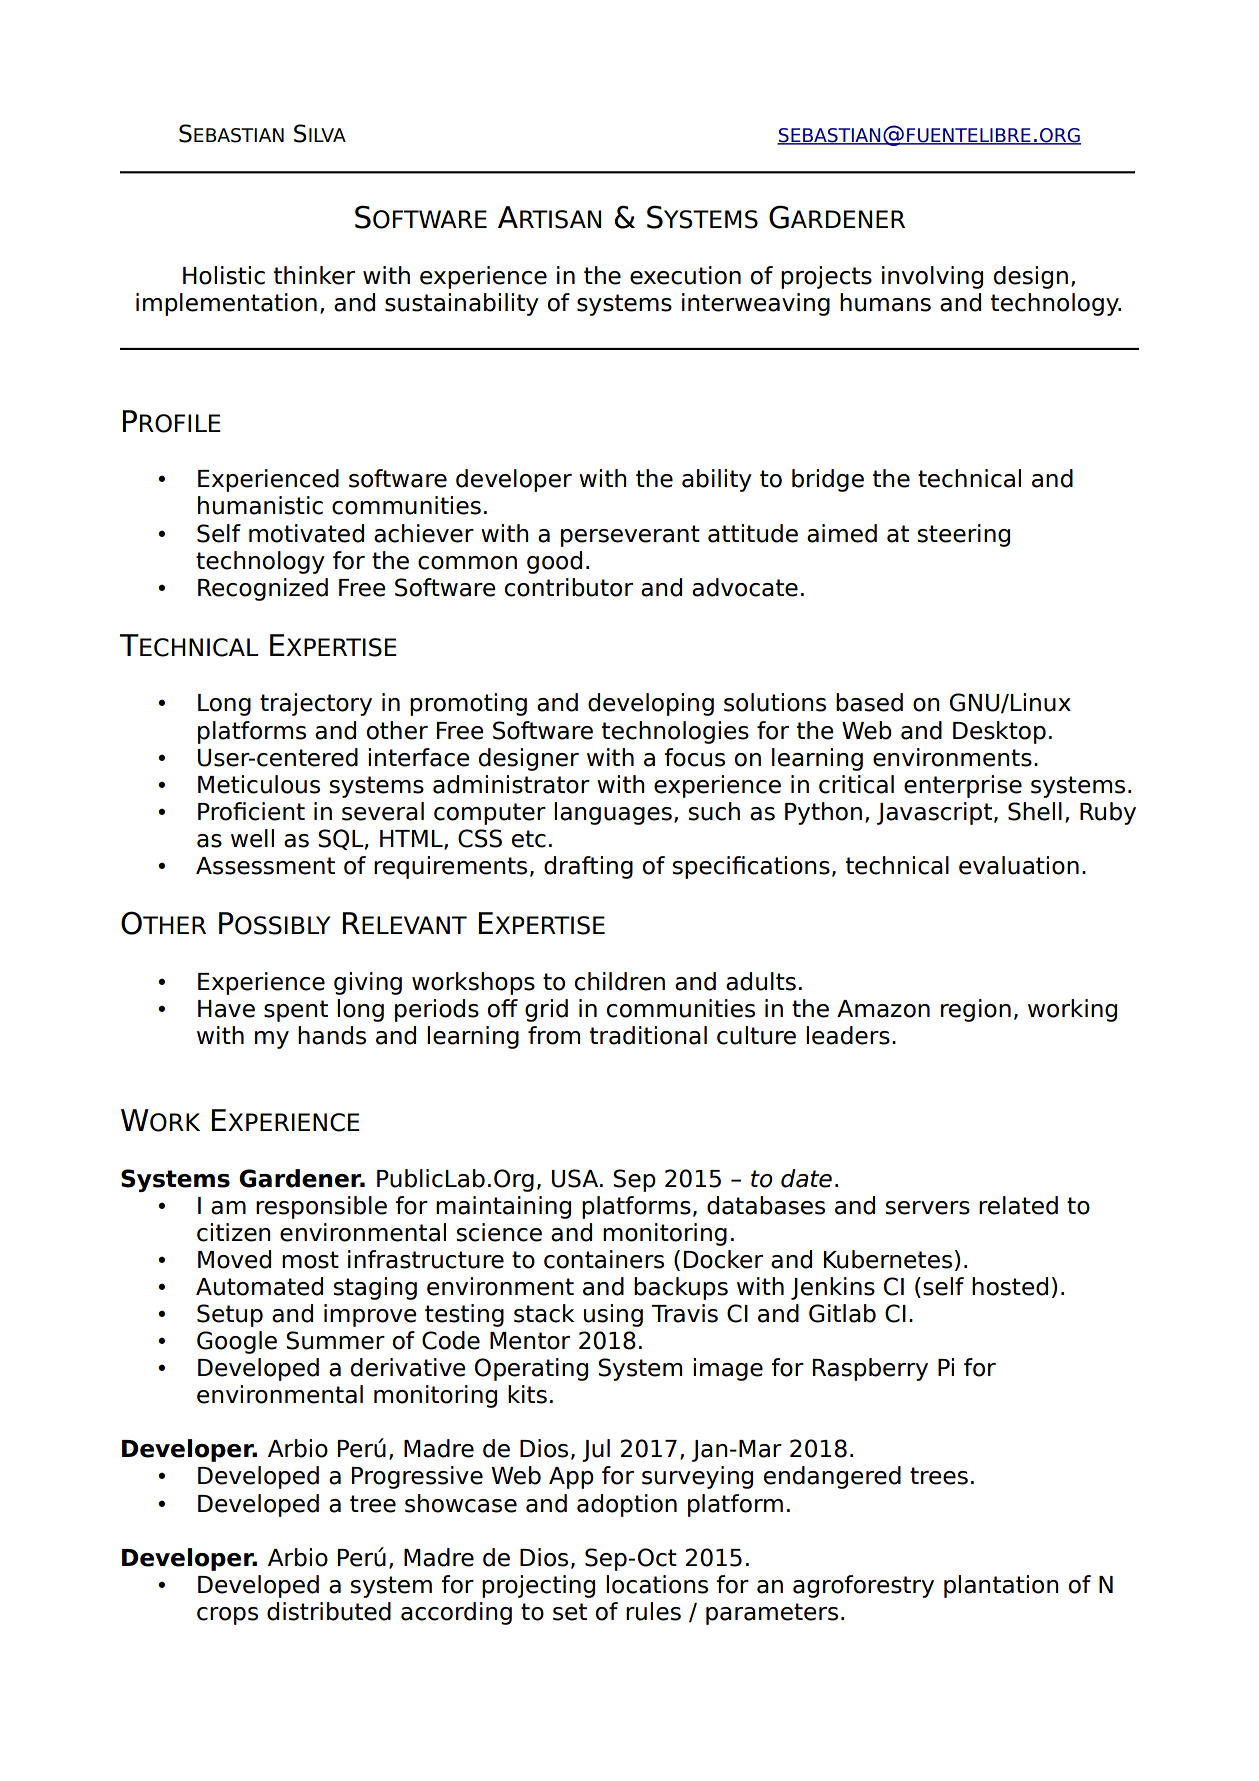 The image size is (1259, 1781). I want to click on thinker, so click(314, 275).
